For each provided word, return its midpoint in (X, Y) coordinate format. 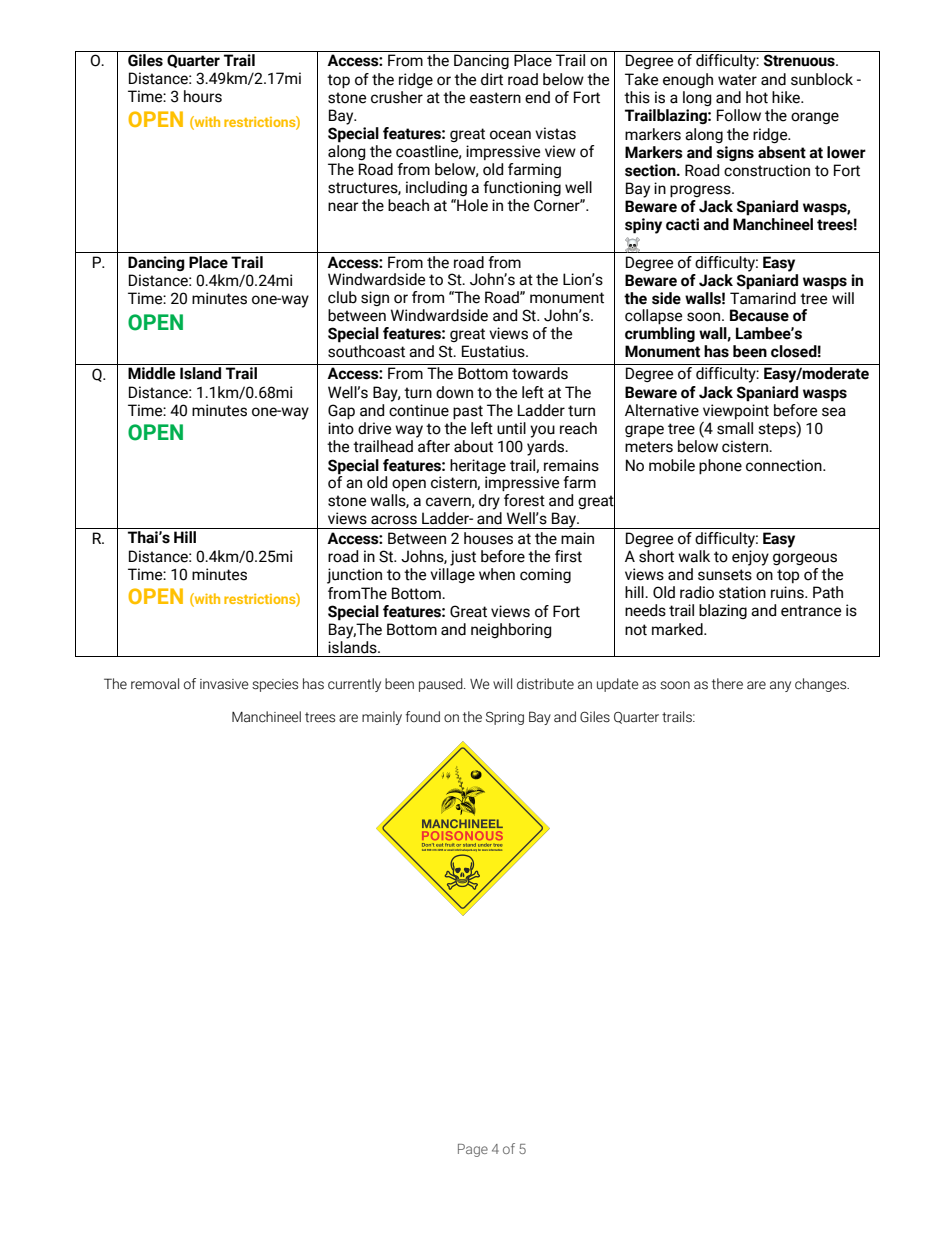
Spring (505, 718)
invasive (224, 684)
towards (540, 373)
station (742, 592)
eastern (495, 98)
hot (757, 97)
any (780, 686)
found (423, 717)
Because (759, 315)
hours (203, 96)
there (727, 683)
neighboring (511, 630)
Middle (151, 373)
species (275, 685)
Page (473, 1150)
